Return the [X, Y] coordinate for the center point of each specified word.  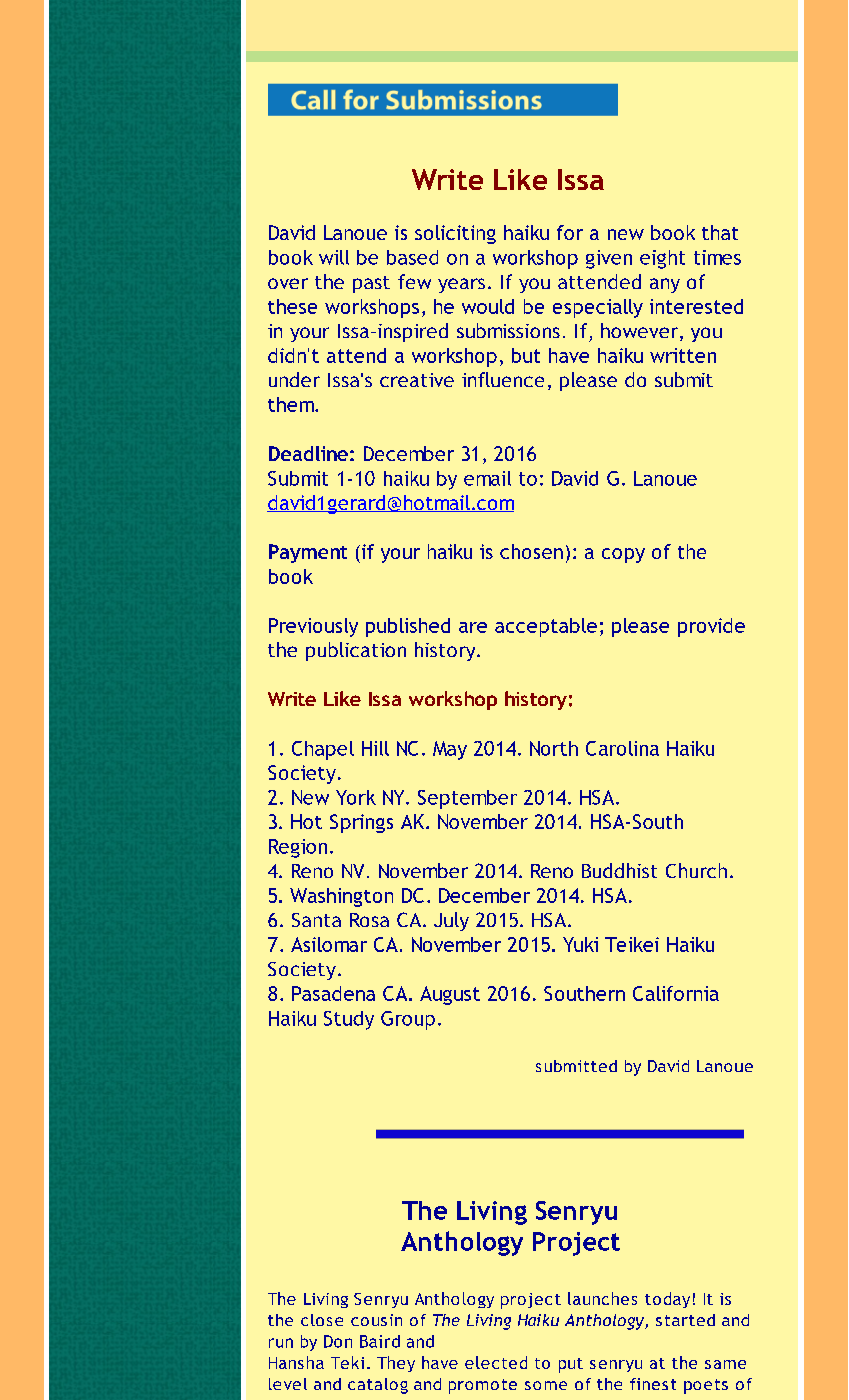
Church [696, 870]
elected [496, 1362]
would [488, 306]
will [334, 257]
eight [662, 259]
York [356, 797]
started [685, 1320]
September [467, 799]
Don [338, 1341]
